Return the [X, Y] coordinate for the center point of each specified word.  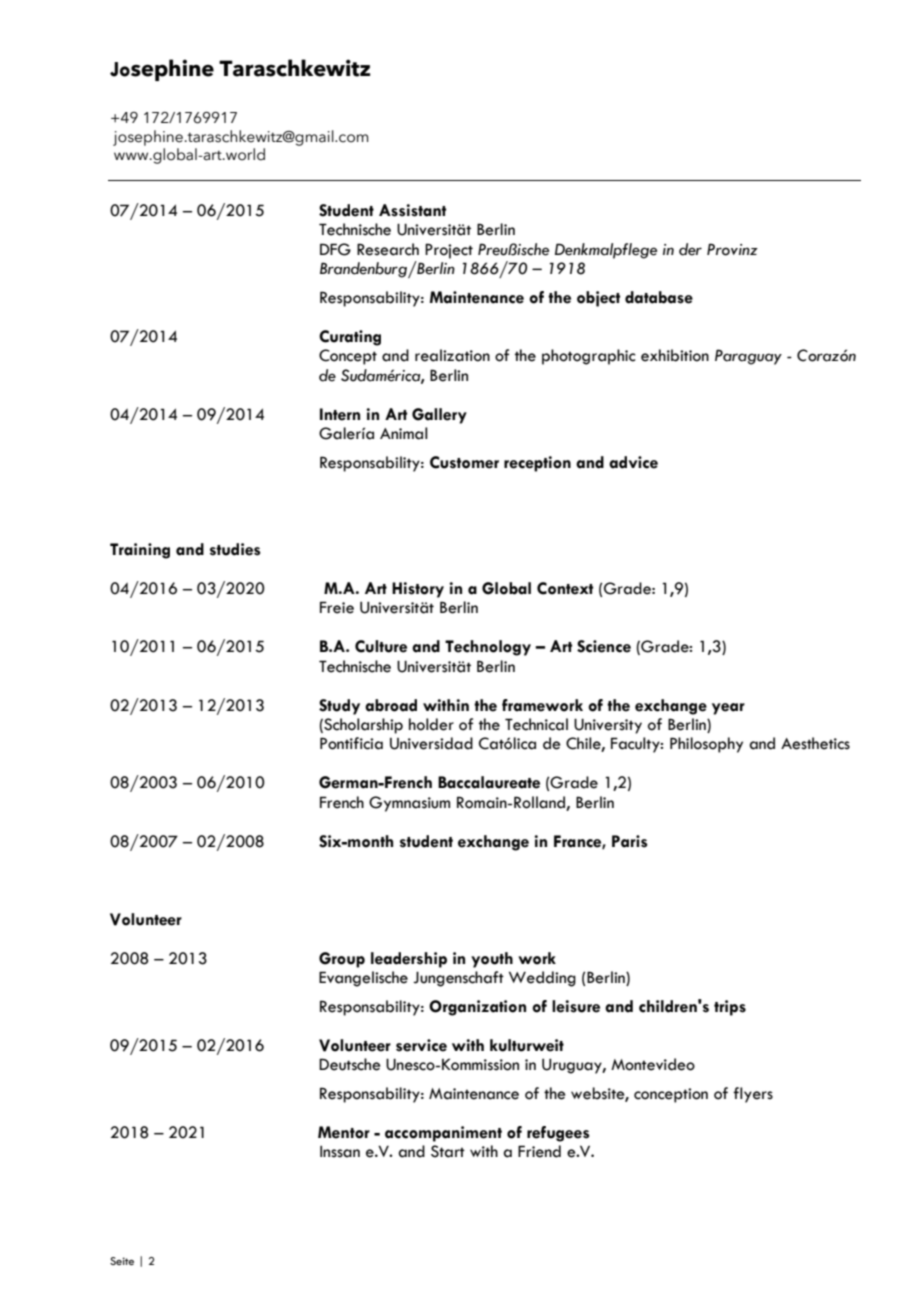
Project [449, 251]
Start [448, 1151]
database [659, 297]
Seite [122, 1261]
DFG [335, 249]
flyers [753, 1095]
